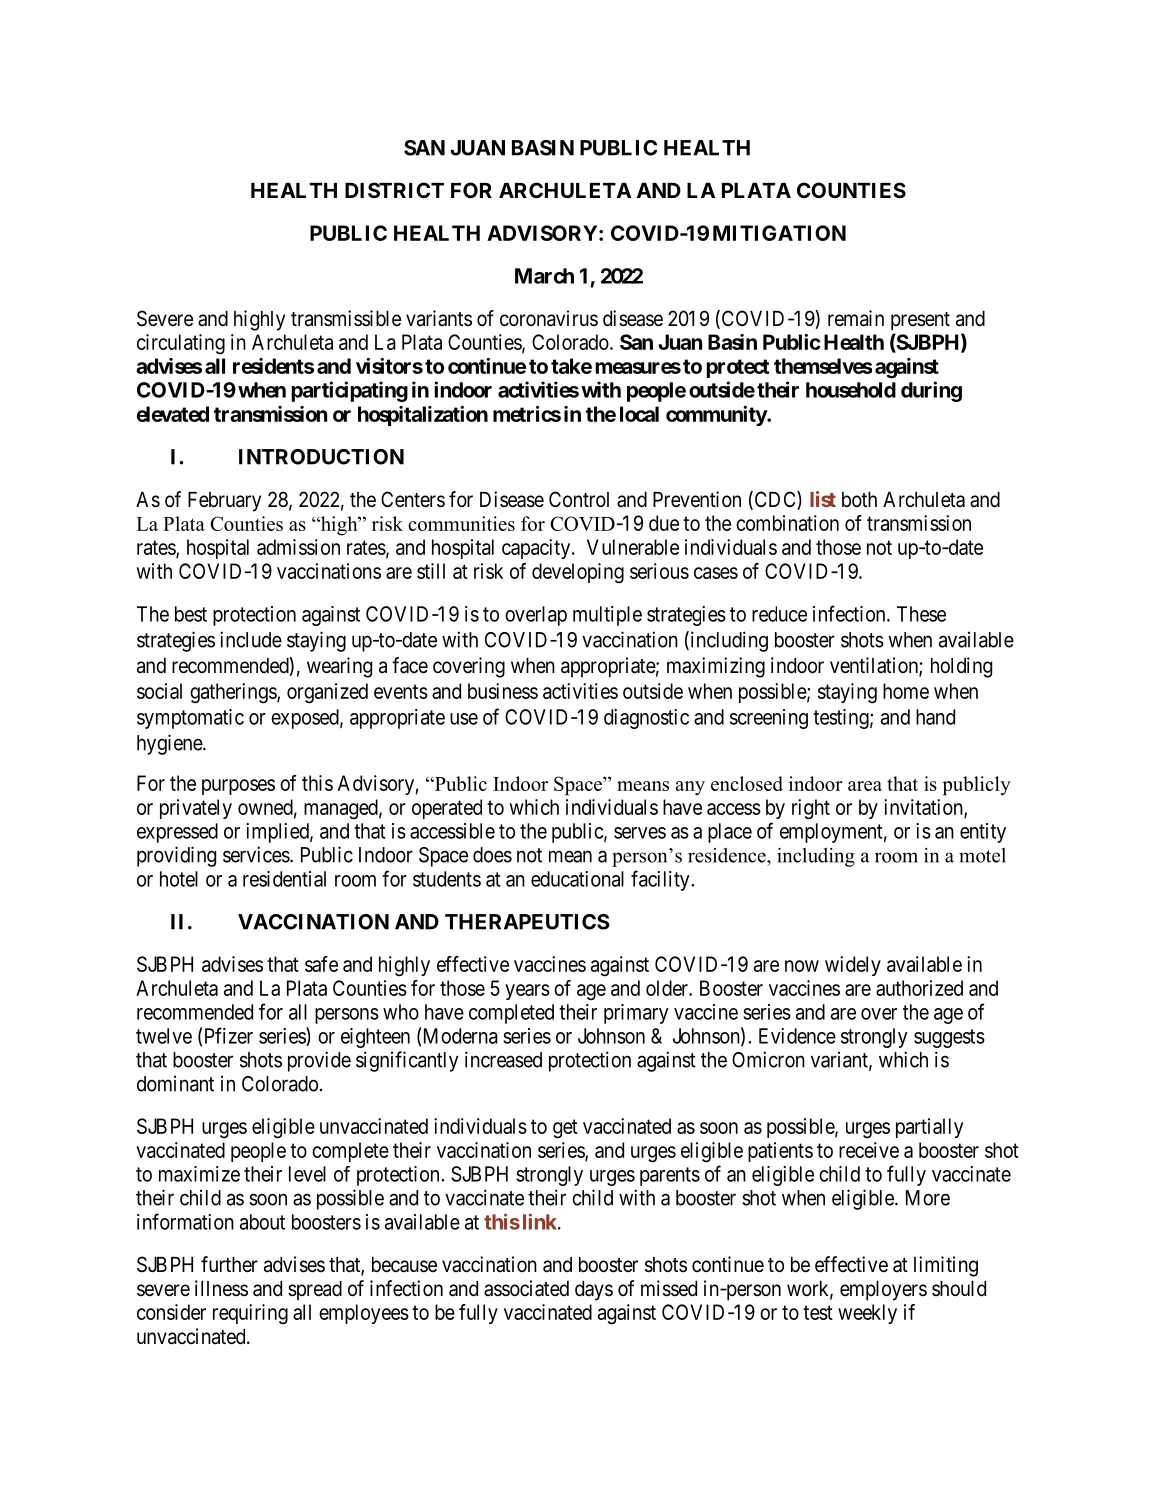 The width and height of the screenshot is (1155, 1494). What do you see at coordinates (229, 1264) in the screenshot?
I see `further` at bounding box center [229, 1264].
